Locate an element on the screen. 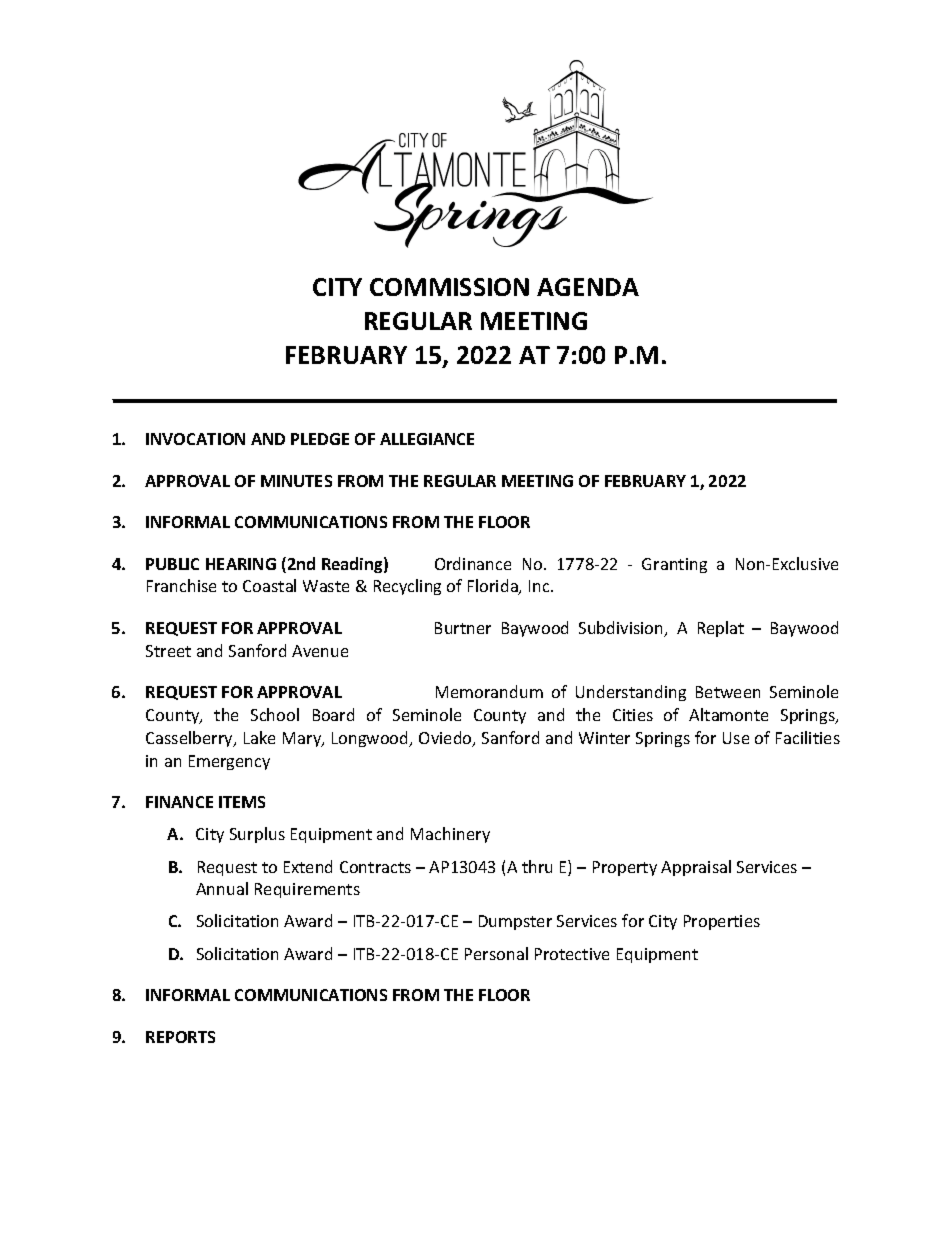  Properties is located at coordinates (722, 922).
